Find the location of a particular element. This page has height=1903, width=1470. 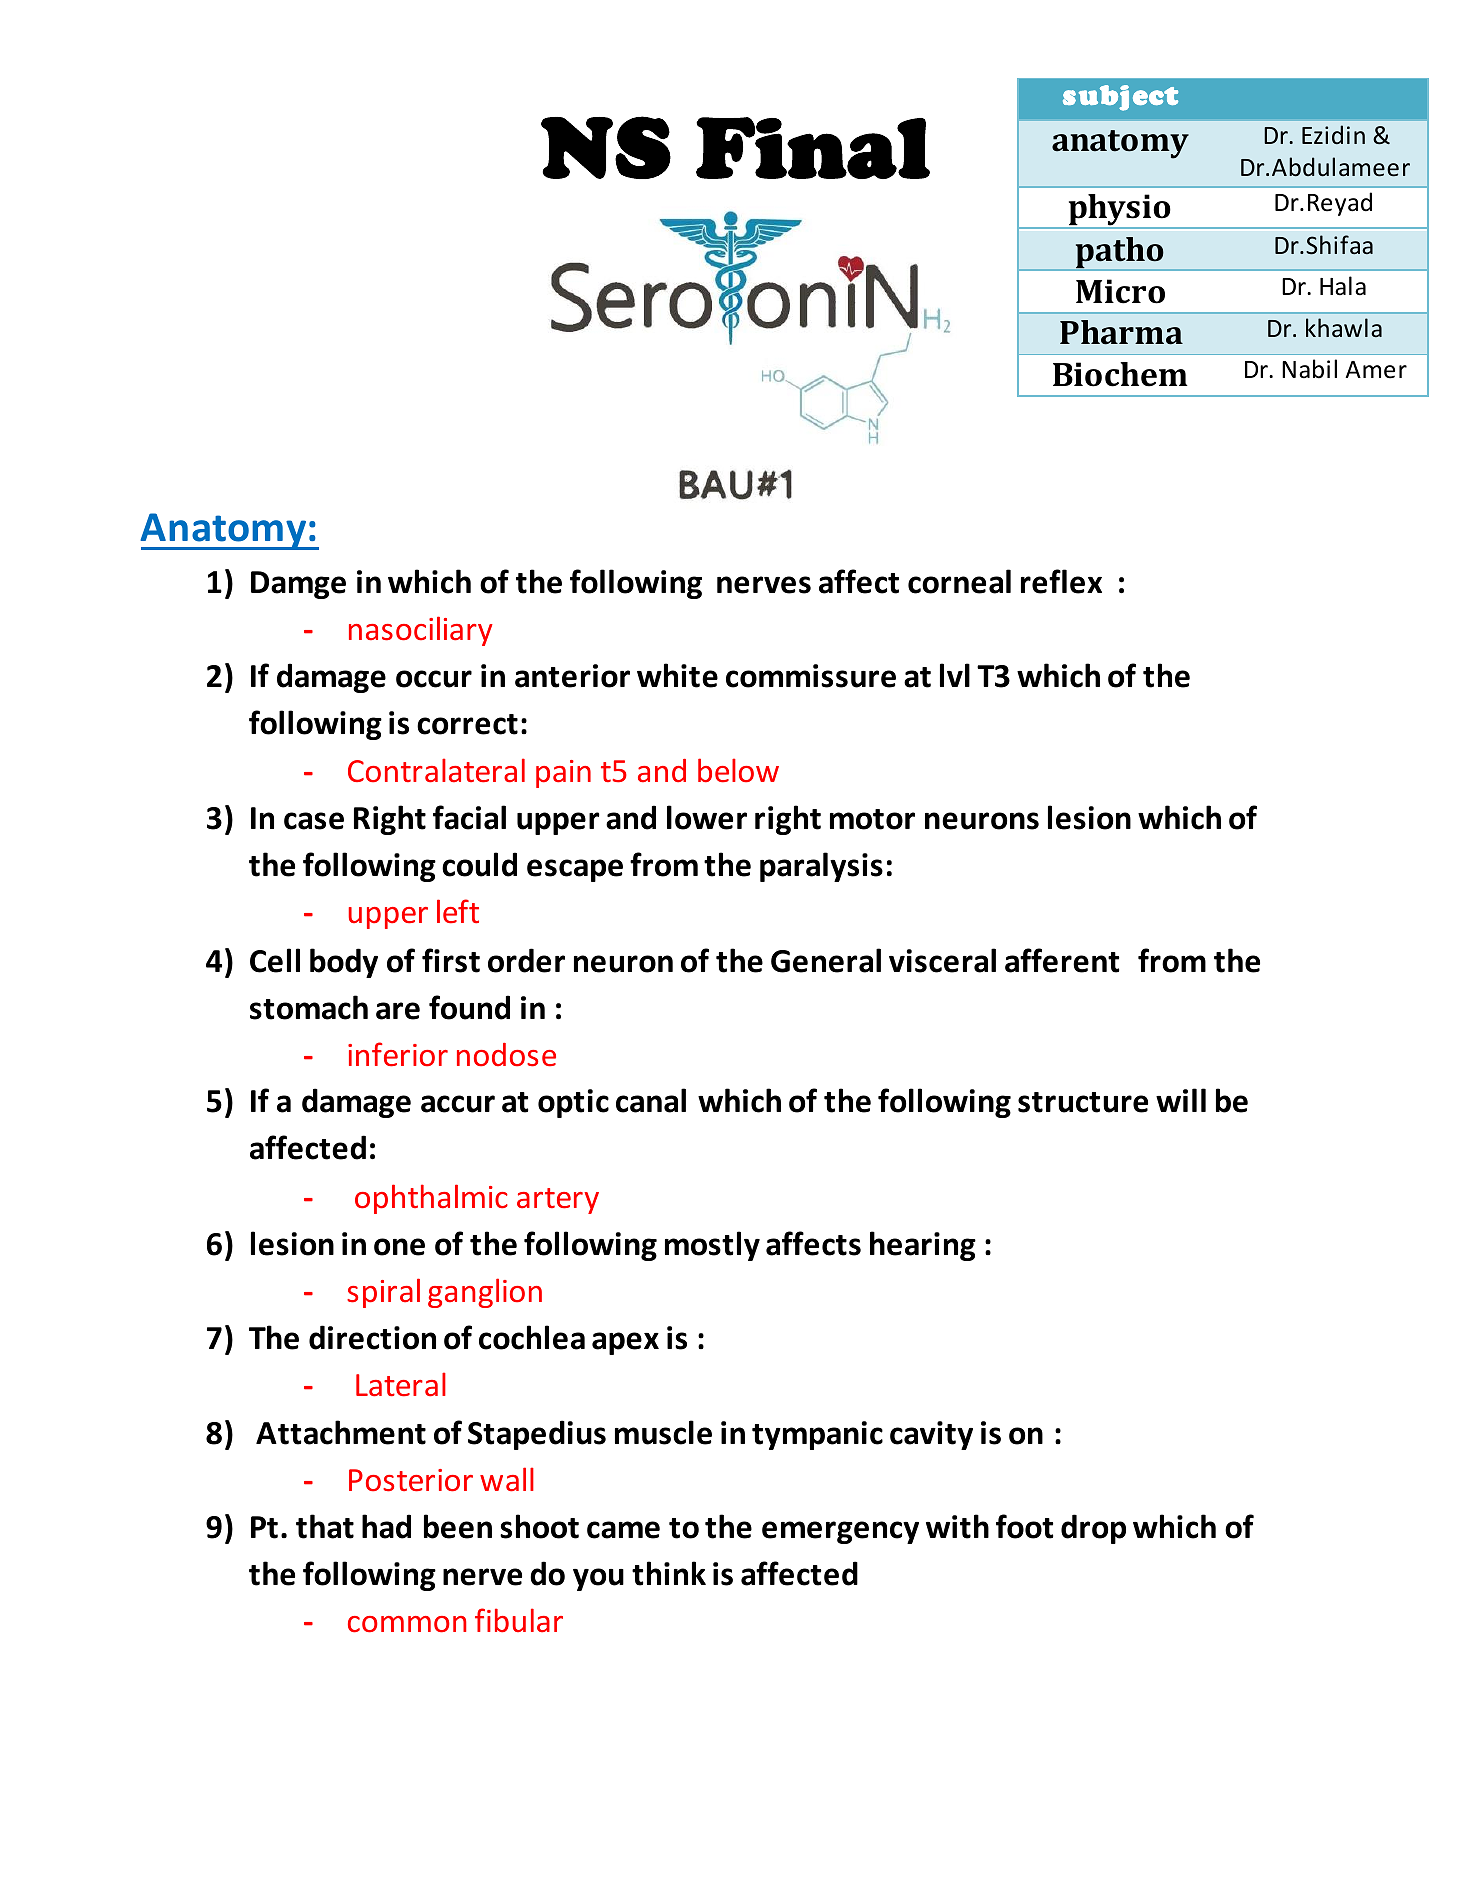

common is located at coordinates (407, 1624).
